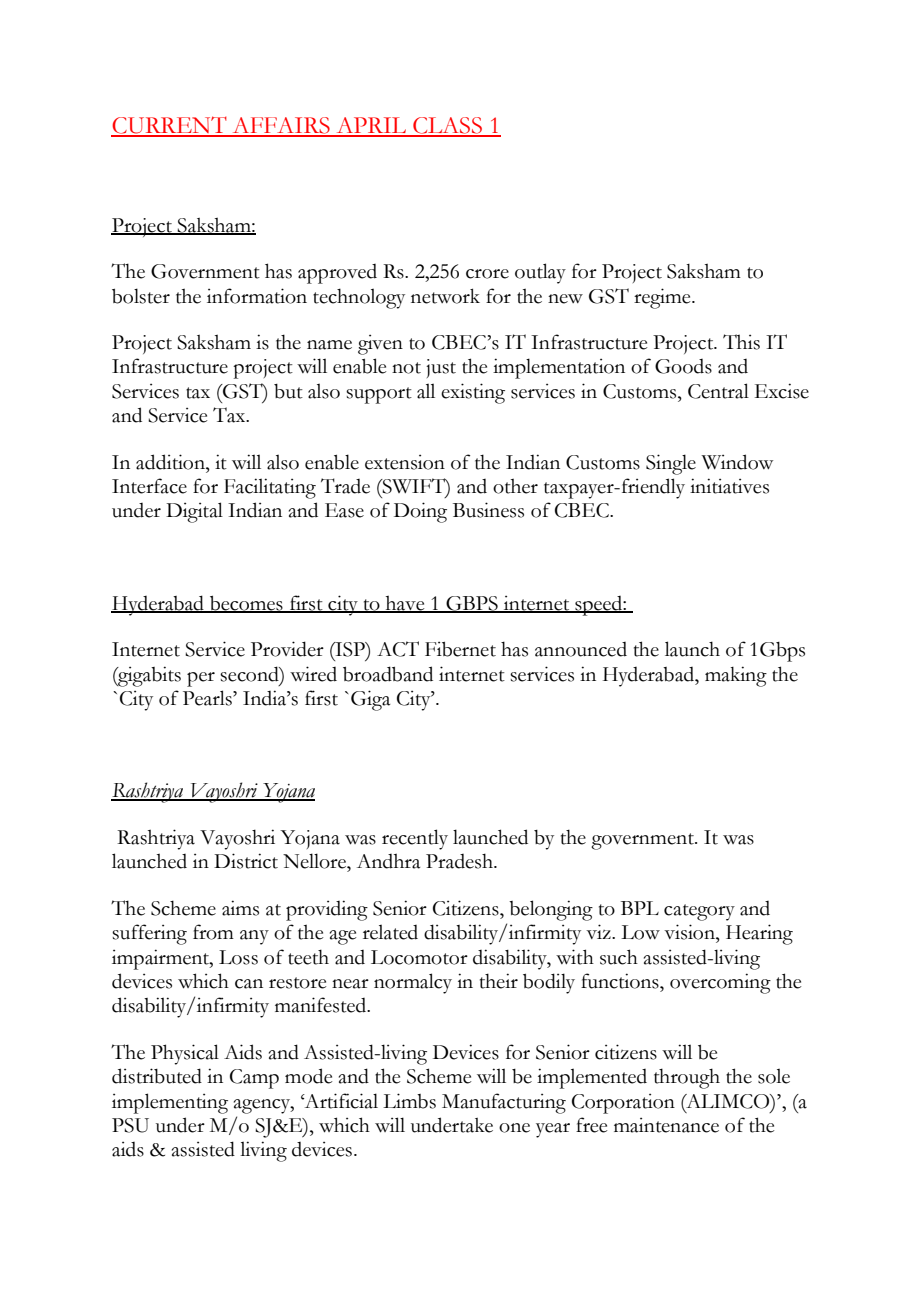 The height and width of the screenshot is (1308, 924). I want to click on CURRENT, so click(170, 126).
